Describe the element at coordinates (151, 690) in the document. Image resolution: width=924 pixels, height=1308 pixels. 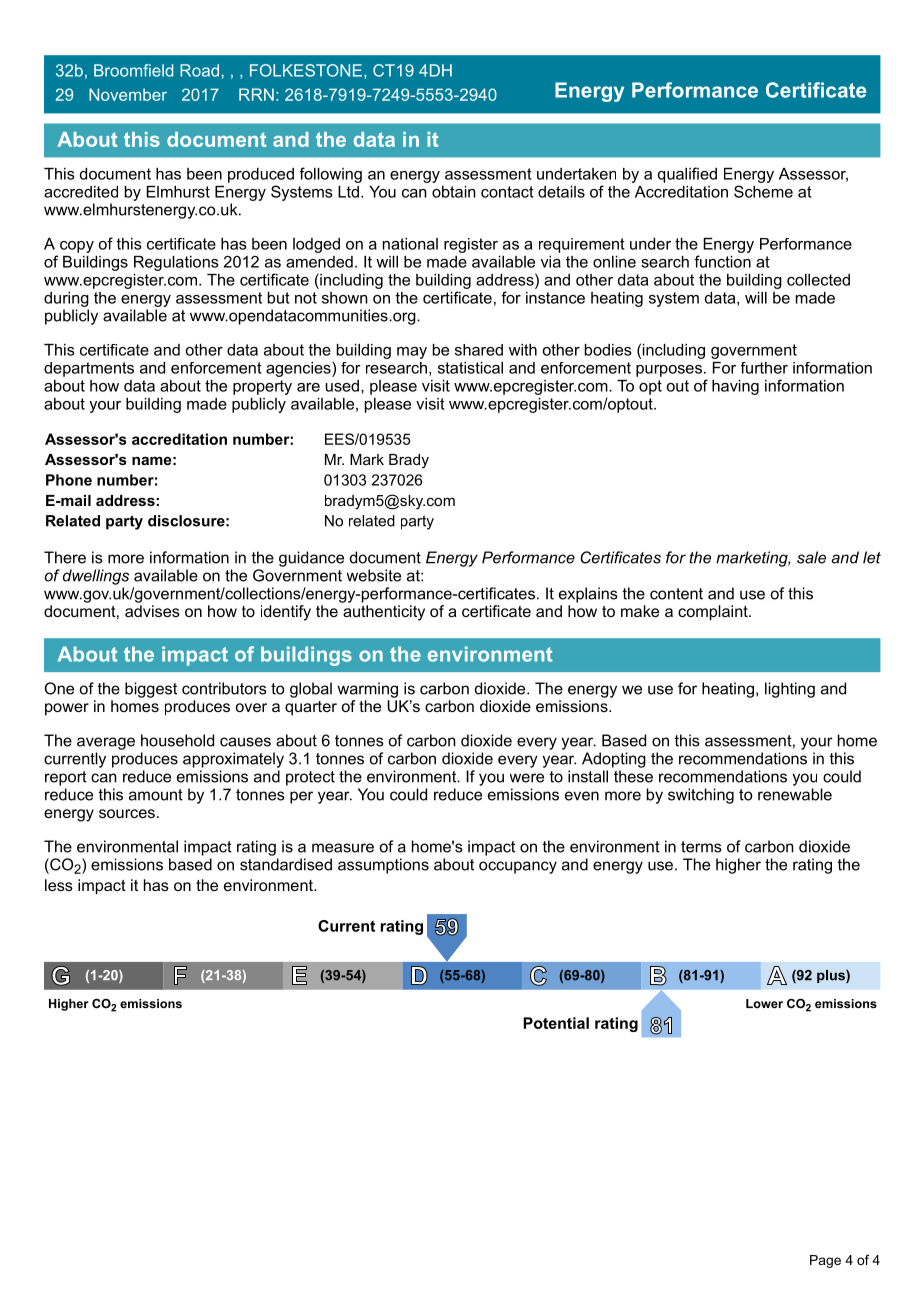
I see `biggest` at that location.
